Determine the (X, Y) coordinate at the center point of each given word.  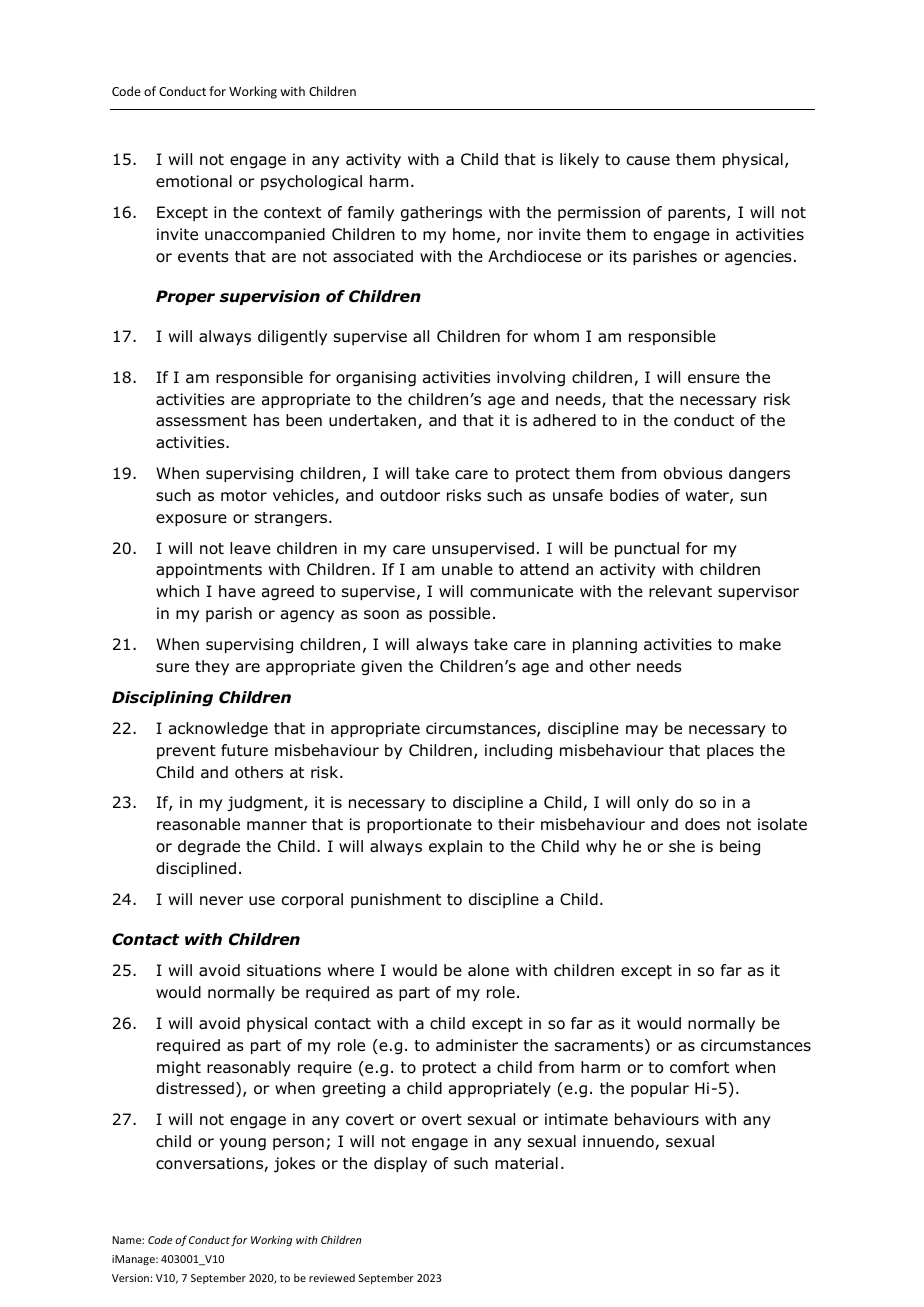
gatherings (441, 214)
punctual (647, 549)
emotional (194, 181)
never (221, 900)
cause (648, 161)
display (400, 1164)
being (740, 848)
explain (455, 847)
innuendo (619, 1142)
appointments (209, 570)
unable (467, 569)
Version (130, 1278)
